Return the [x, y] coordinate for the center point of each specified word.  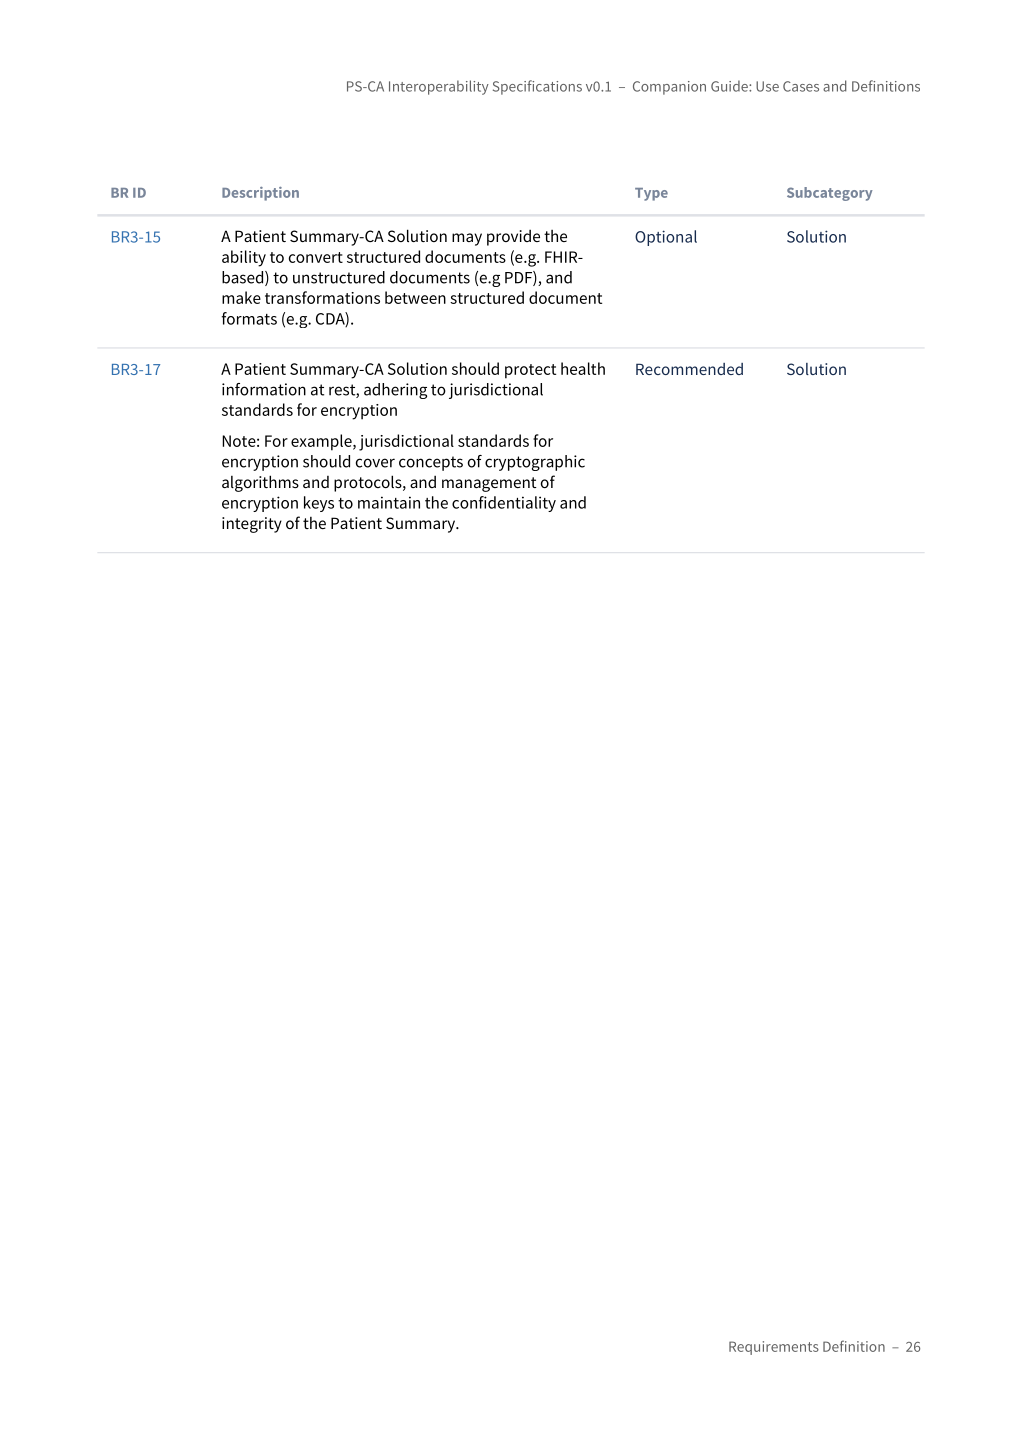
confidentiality [504, 504]
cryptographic [535, 463]
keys [319, 504]
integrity [252, 525]
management [489, 484]
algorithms [260, 483]
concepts [431, 463]
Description [260, 194]
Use [767, 86]
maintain [389, 502]
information [264, 389]
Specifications [537, 87]
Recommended [689, 369]
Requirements [774, 1348]
